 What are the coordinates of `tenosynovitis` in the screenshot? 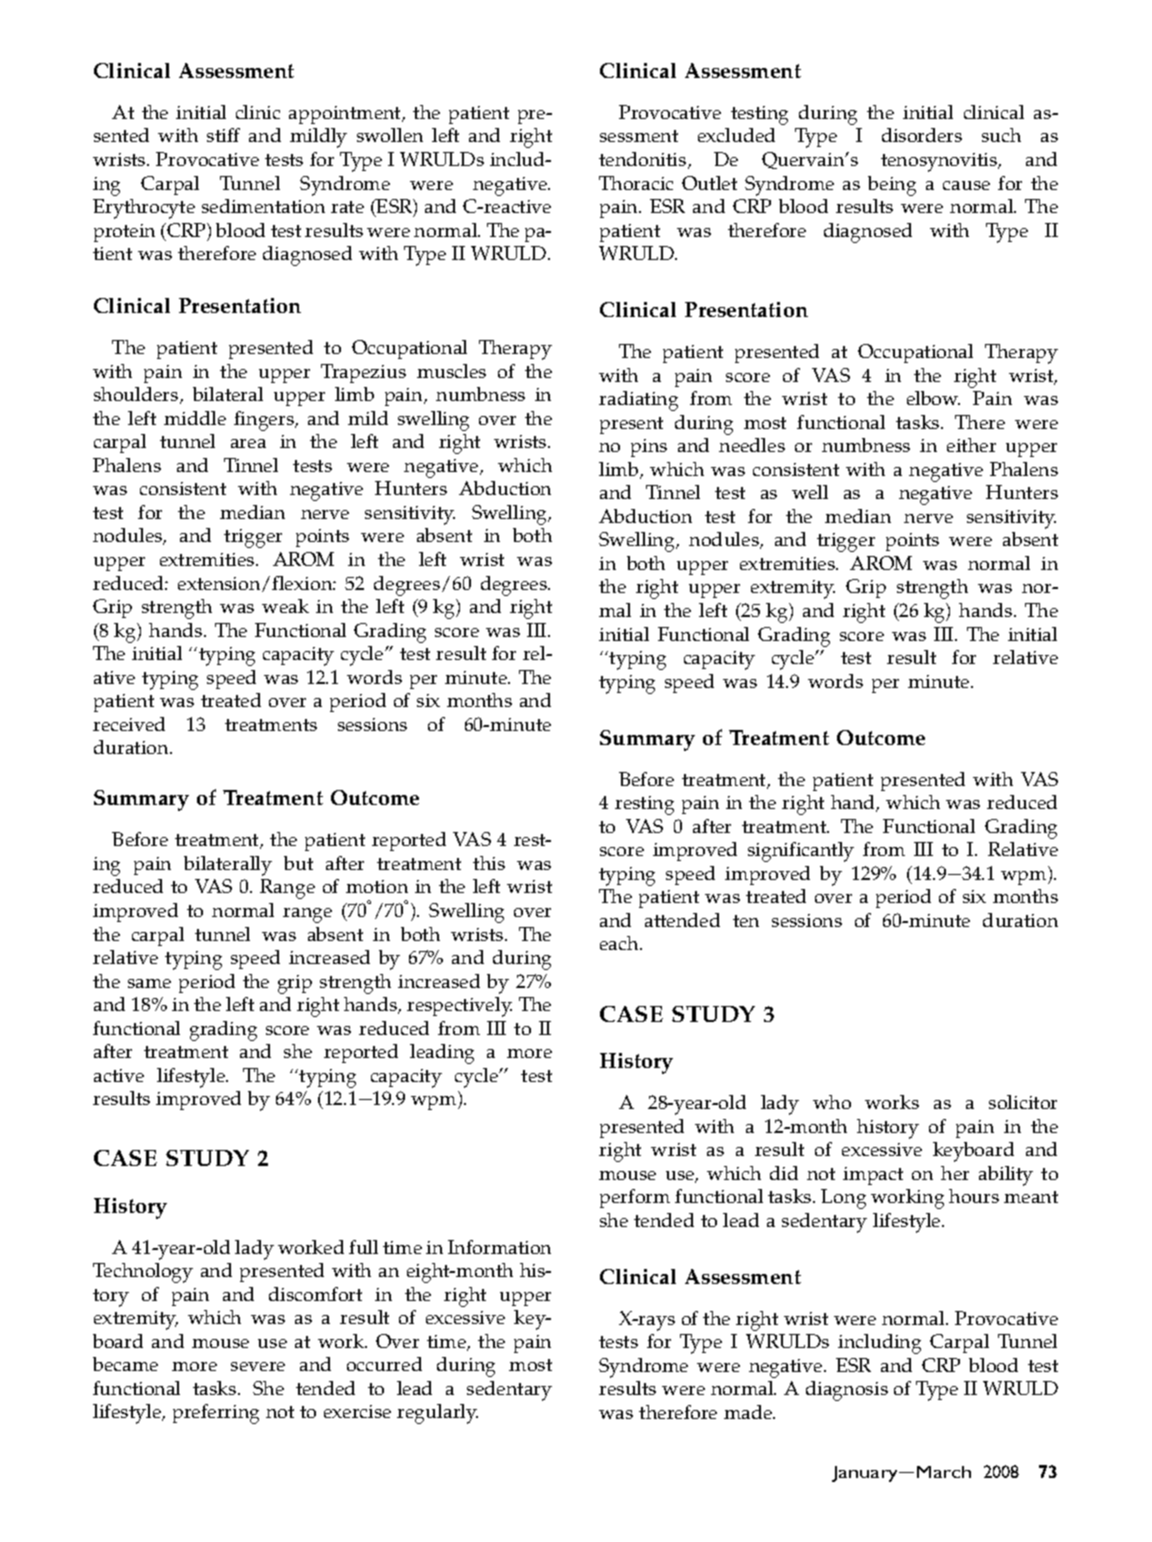 It's located at (940, 162).
